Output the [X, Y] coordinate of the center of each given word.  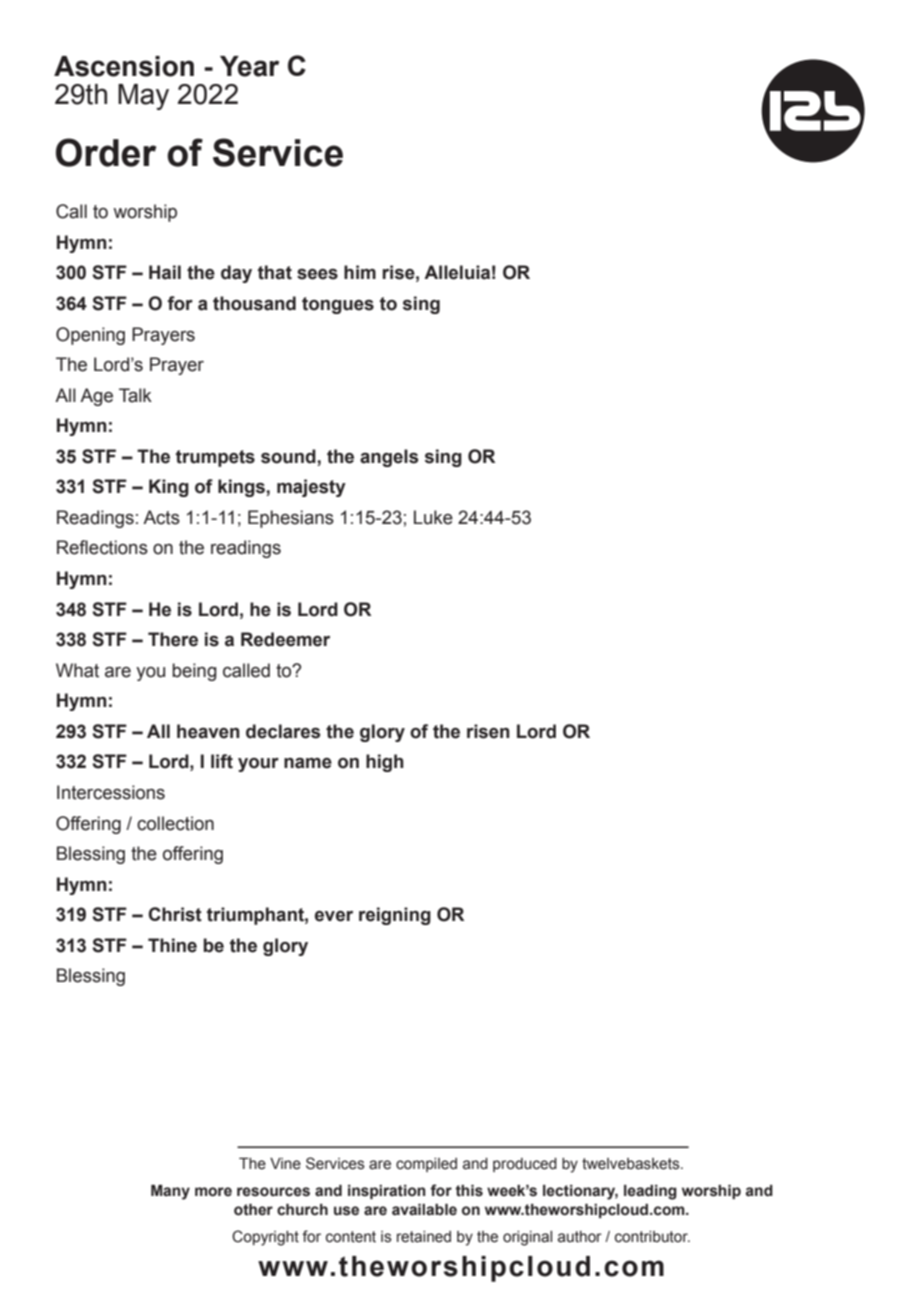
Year [249, 66]
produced [525, 1165]
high [385, 763]
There [173, 639]
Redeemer [285, 639]
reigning [395, 916]
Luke [433, 517]
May [143, 97]
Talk [135, 395]
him [360, 272]
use [346, 1211]
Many [170, 1192]
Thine [172, 945]
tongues [338, 305]
